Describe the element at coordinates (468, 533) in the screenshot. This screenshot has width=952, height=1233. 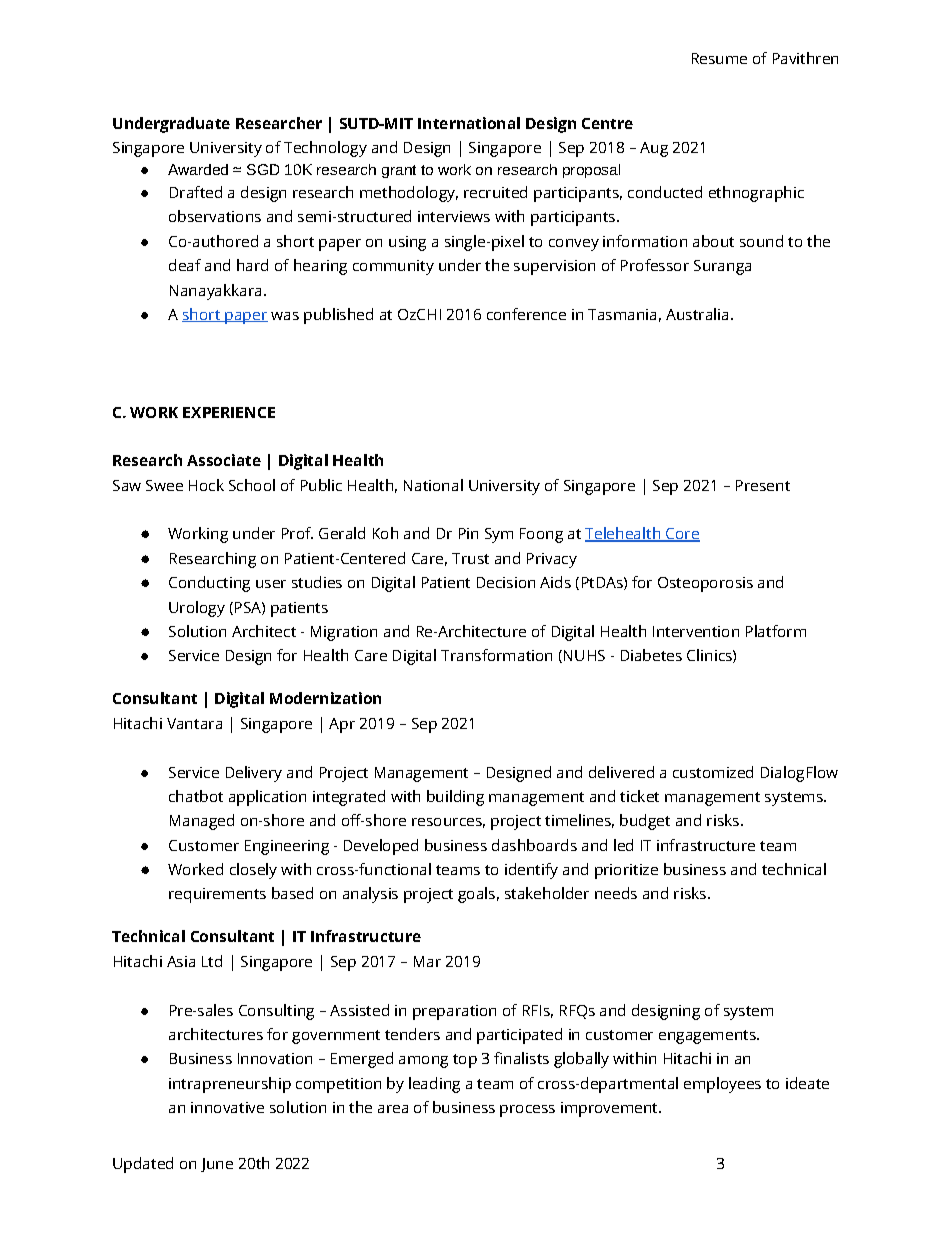
I see `Pin` at that location.
